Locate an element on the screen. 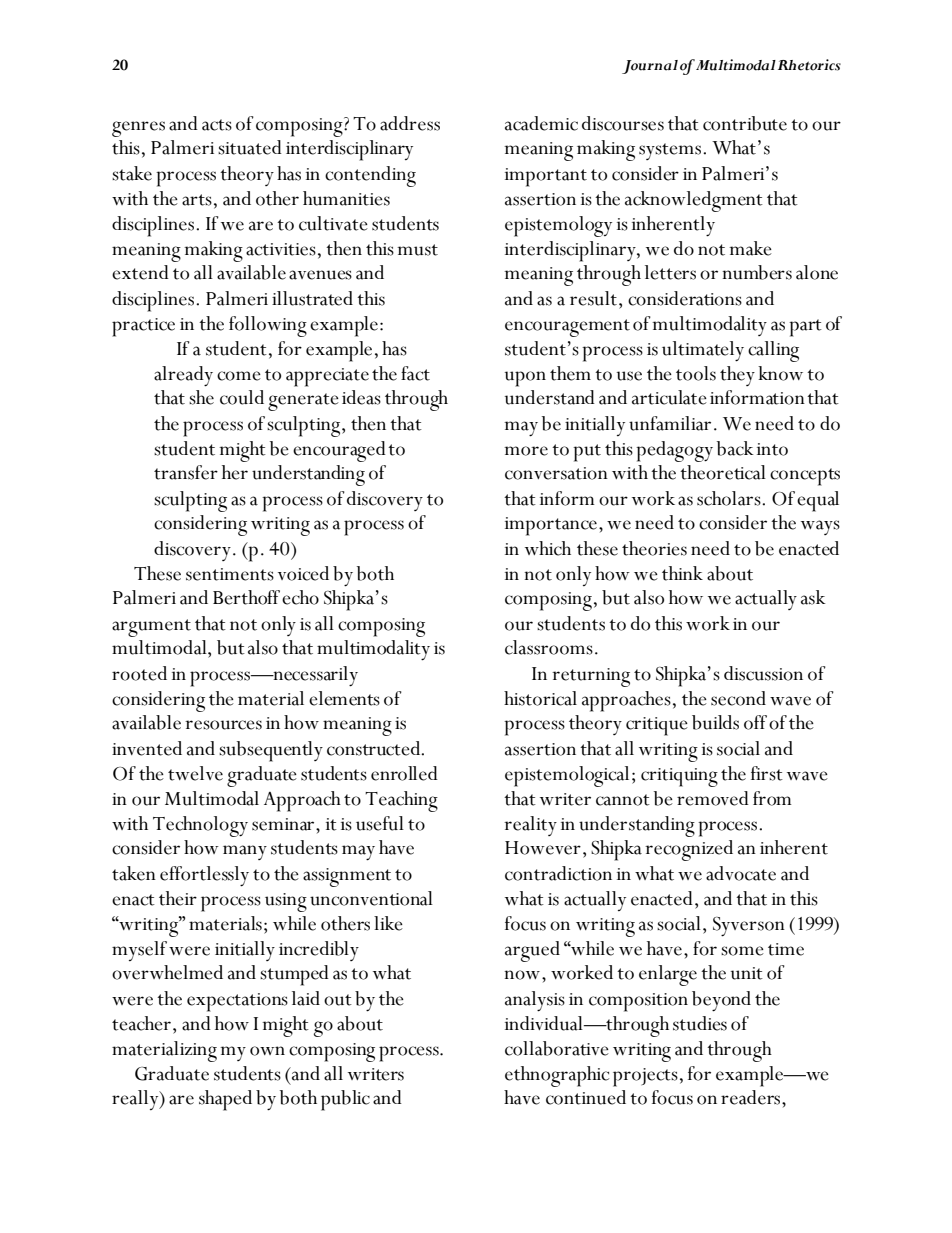 Image resolution: width=952 pixels, height=1233 pixels. contribute is located at coordinates (745, 123).
